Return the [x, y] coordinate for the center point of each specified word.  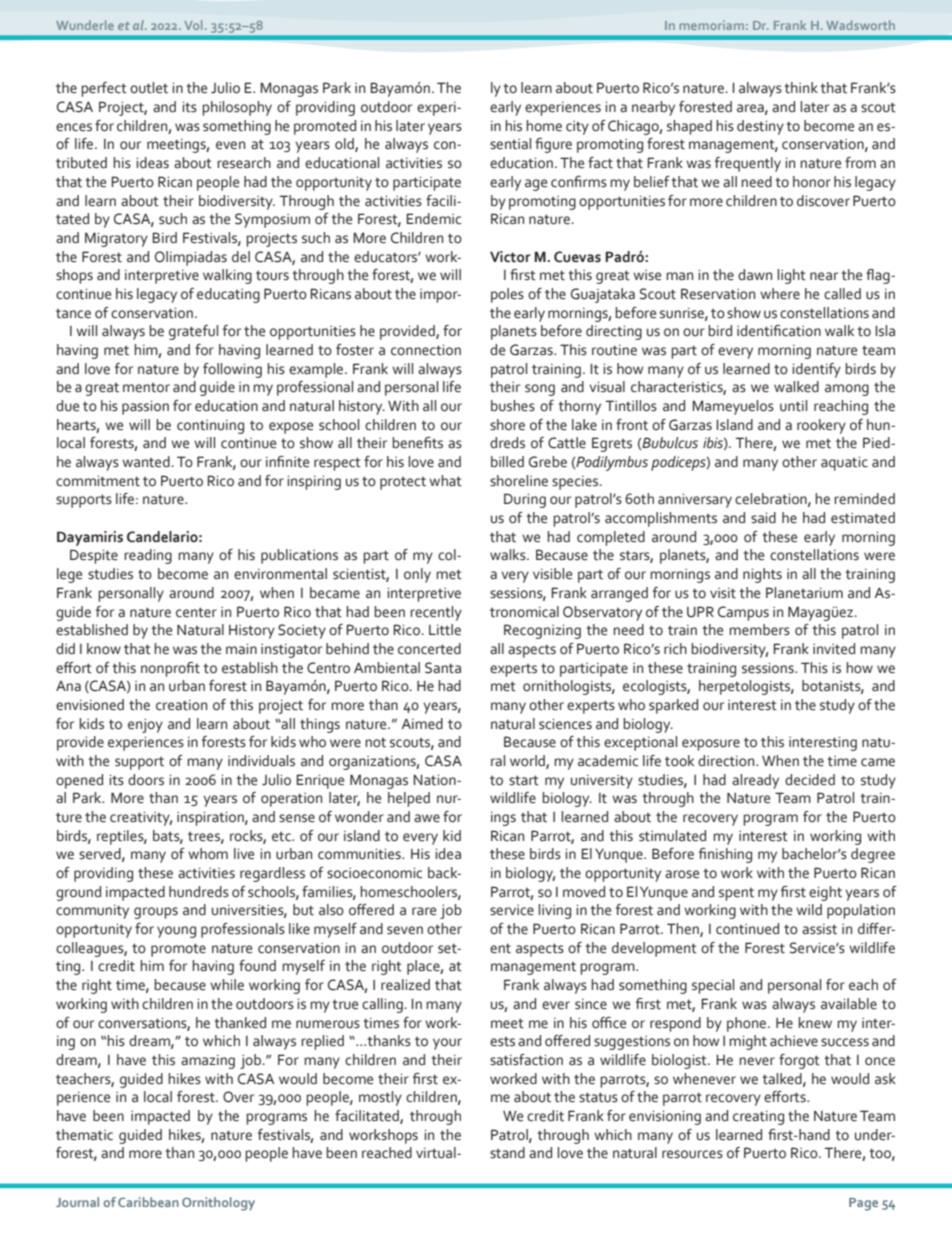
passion [145, 408]
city [577, 128]
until [793, 406]
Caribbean [148, 1202]
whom [208, 854]
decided [810, 780]
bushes [513, 406]
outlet [149, 88]
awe [427, 818]
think [801, 88]
